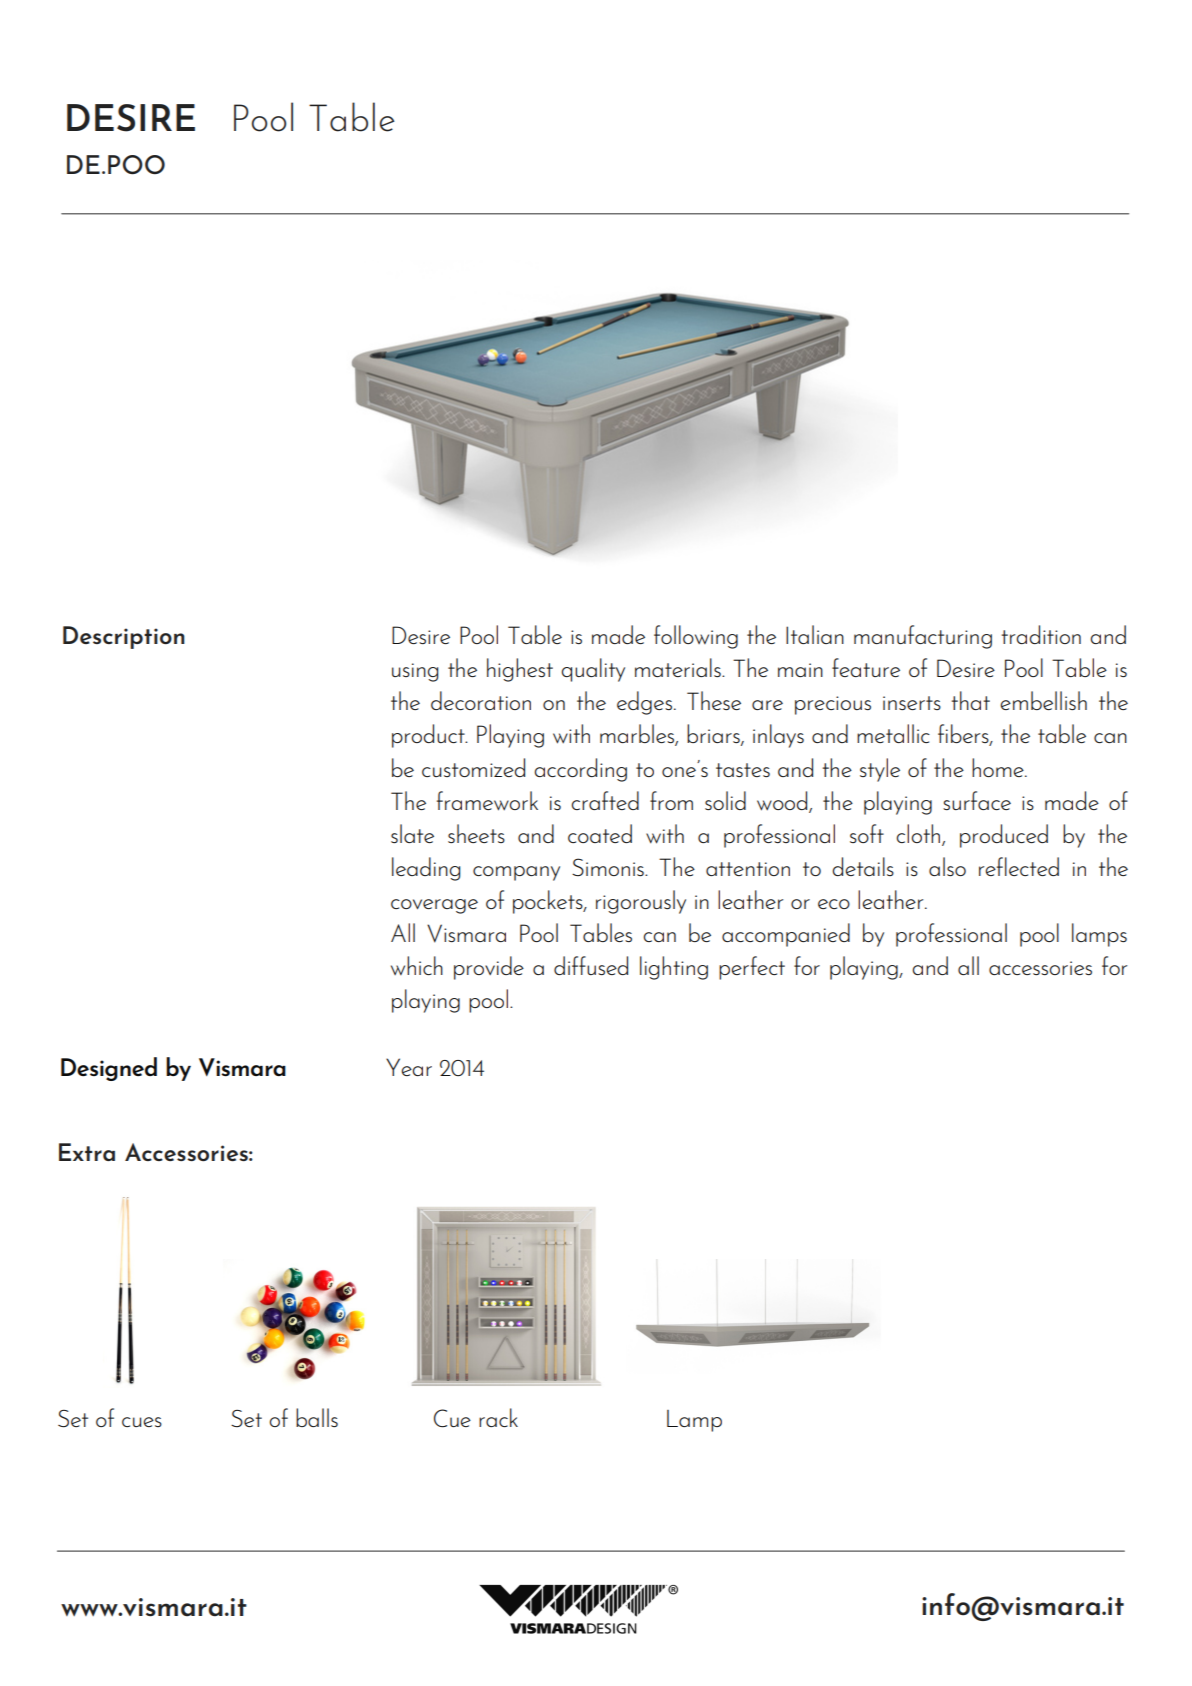 The image size is (1192, 1686). What do you see at coordinates (498, 1417) in the document?
I see `rack` at bounding box center [498, 1417].
